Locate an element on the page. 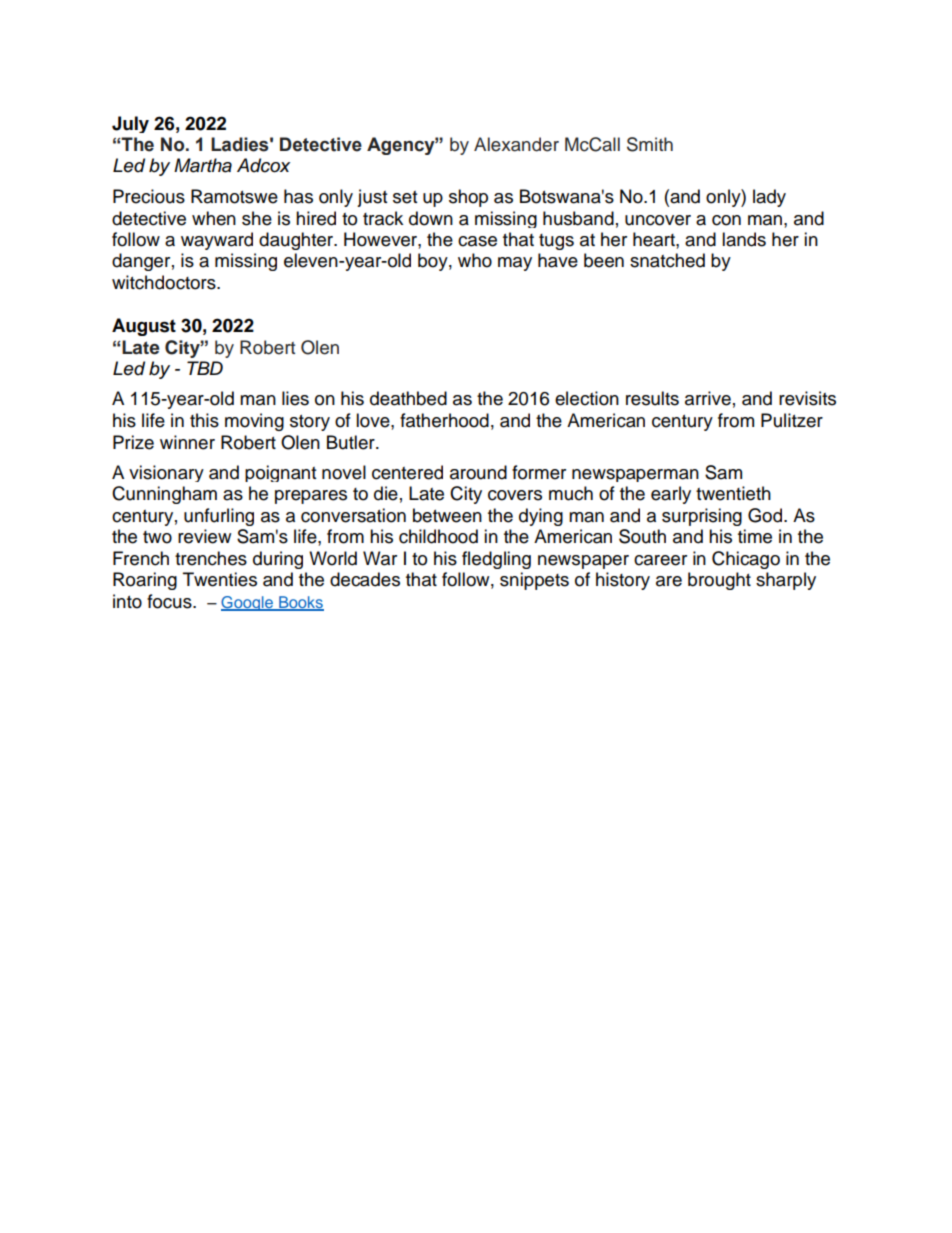  brought is located at coordinates (719, 581).
